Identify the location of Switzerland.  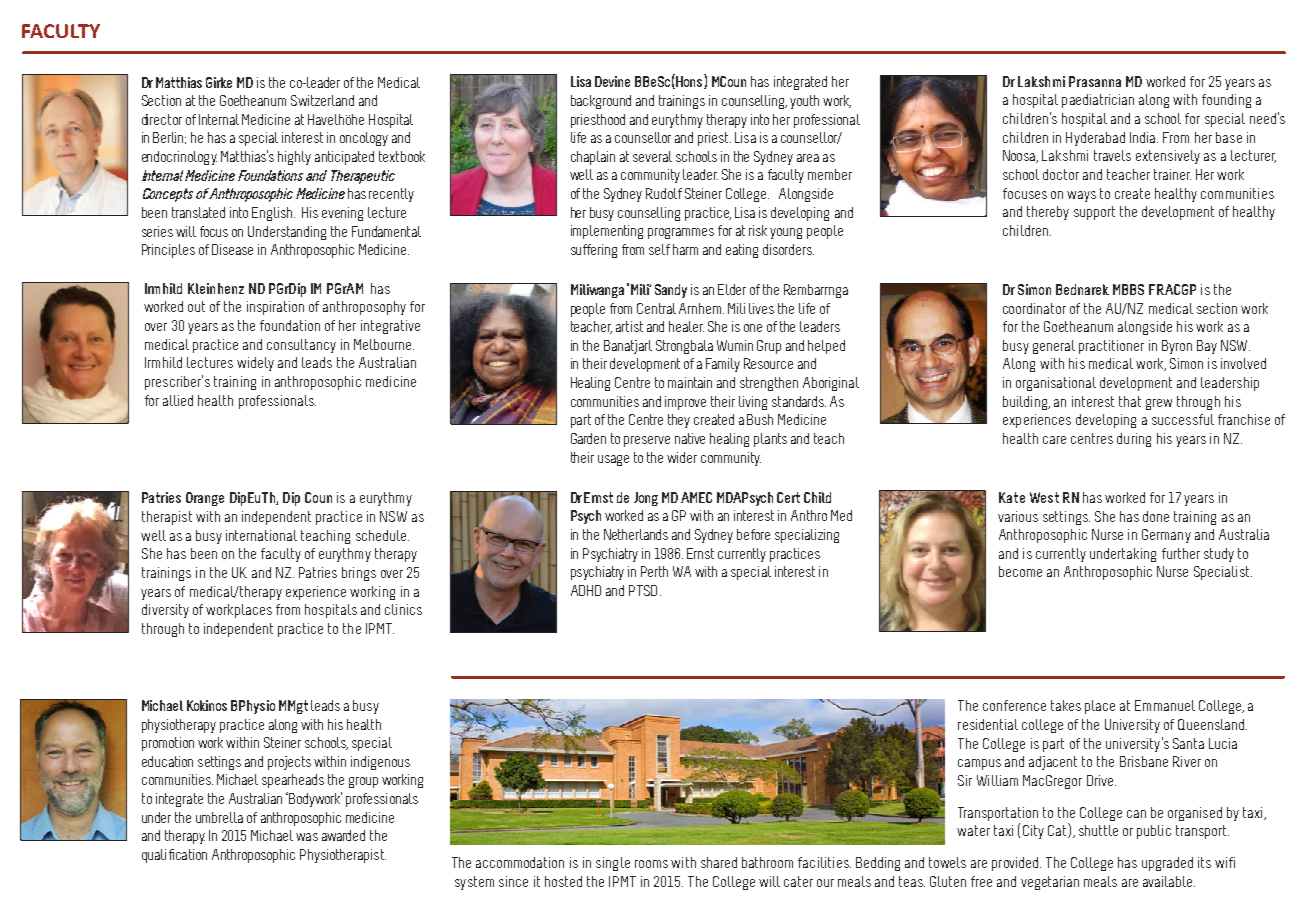
(322, 100).
